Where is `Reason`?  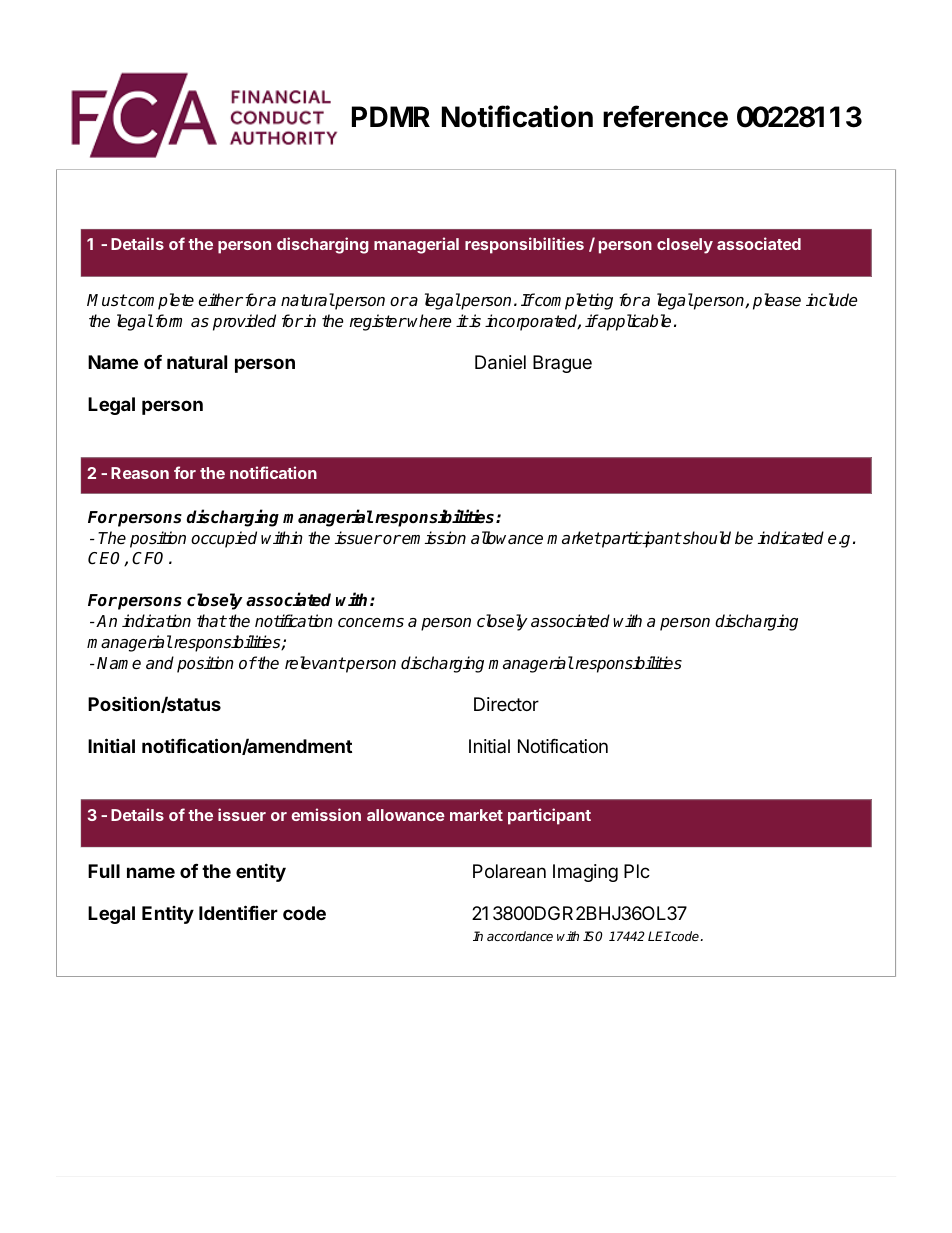 Reason is located at coordinates (140, 473).
